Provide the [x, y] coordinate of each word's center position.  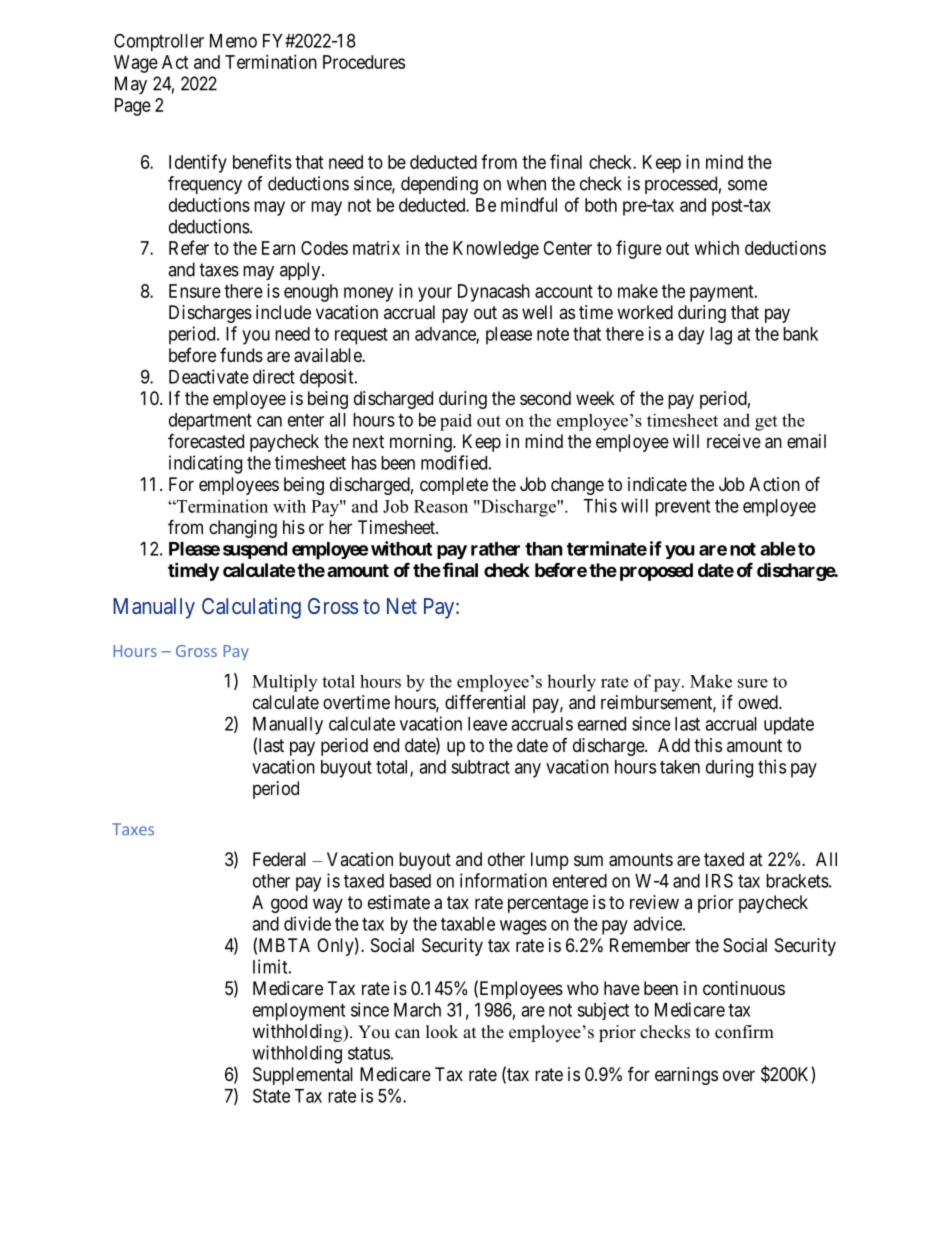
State [271, 1095]
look [442, 1032]
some [747, 185]
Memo [233, 41]
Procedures [364, 62]
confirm [744, 1032]
